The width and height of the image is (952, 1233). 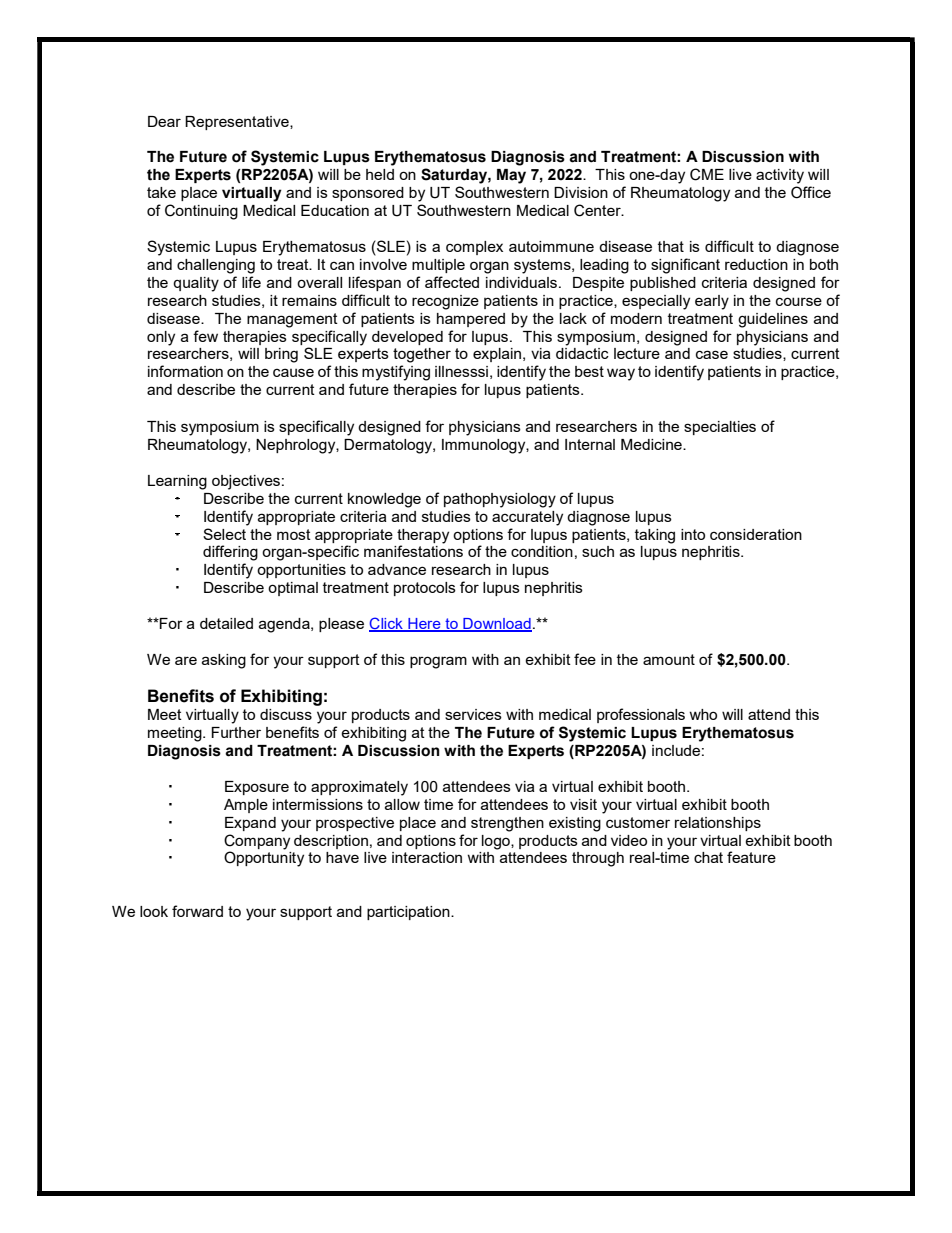 I want to click on Representative, so click(x=238, y=123).
